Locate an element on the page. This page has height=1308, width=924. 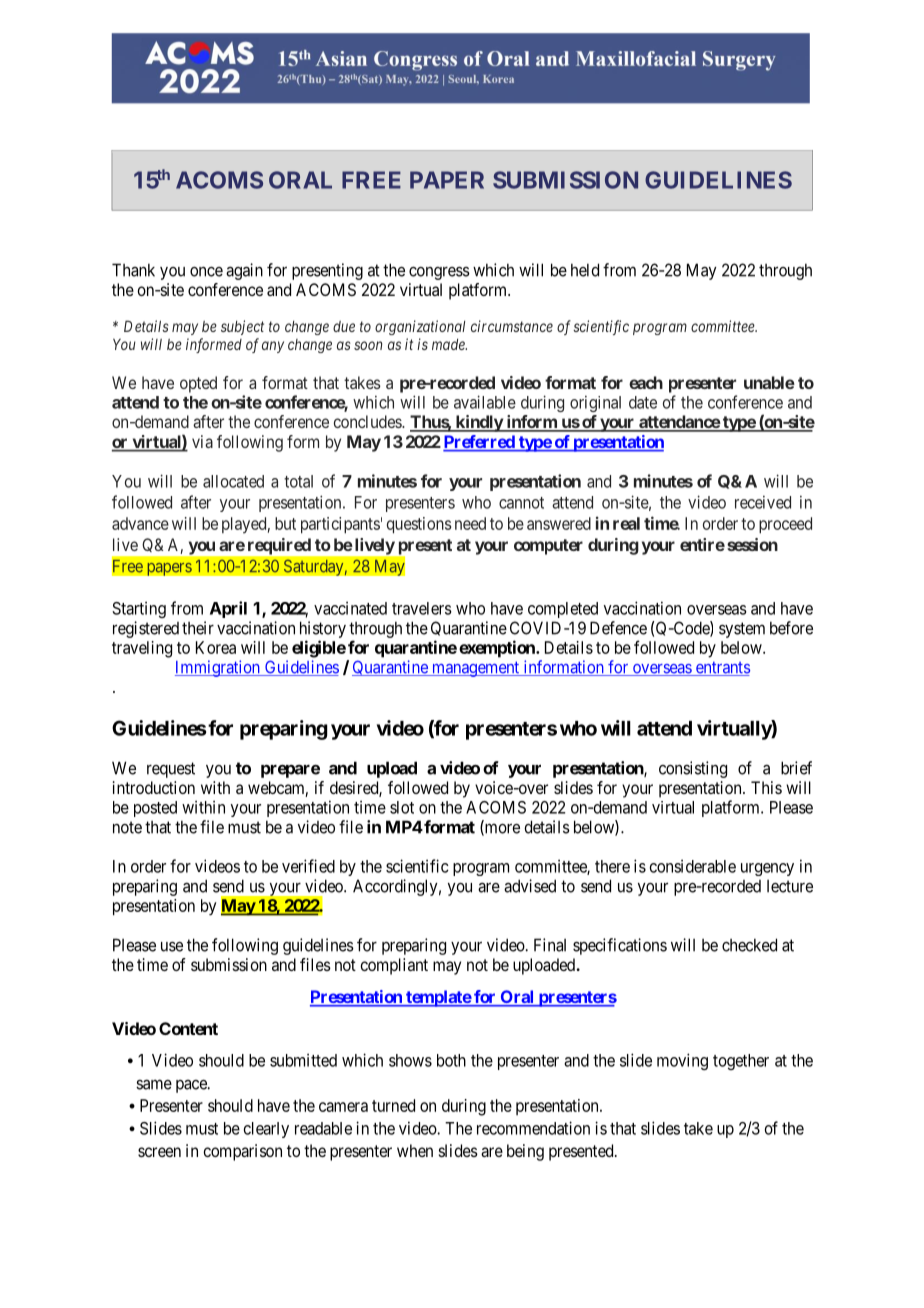
congress is located at coordinates (439, 273).
